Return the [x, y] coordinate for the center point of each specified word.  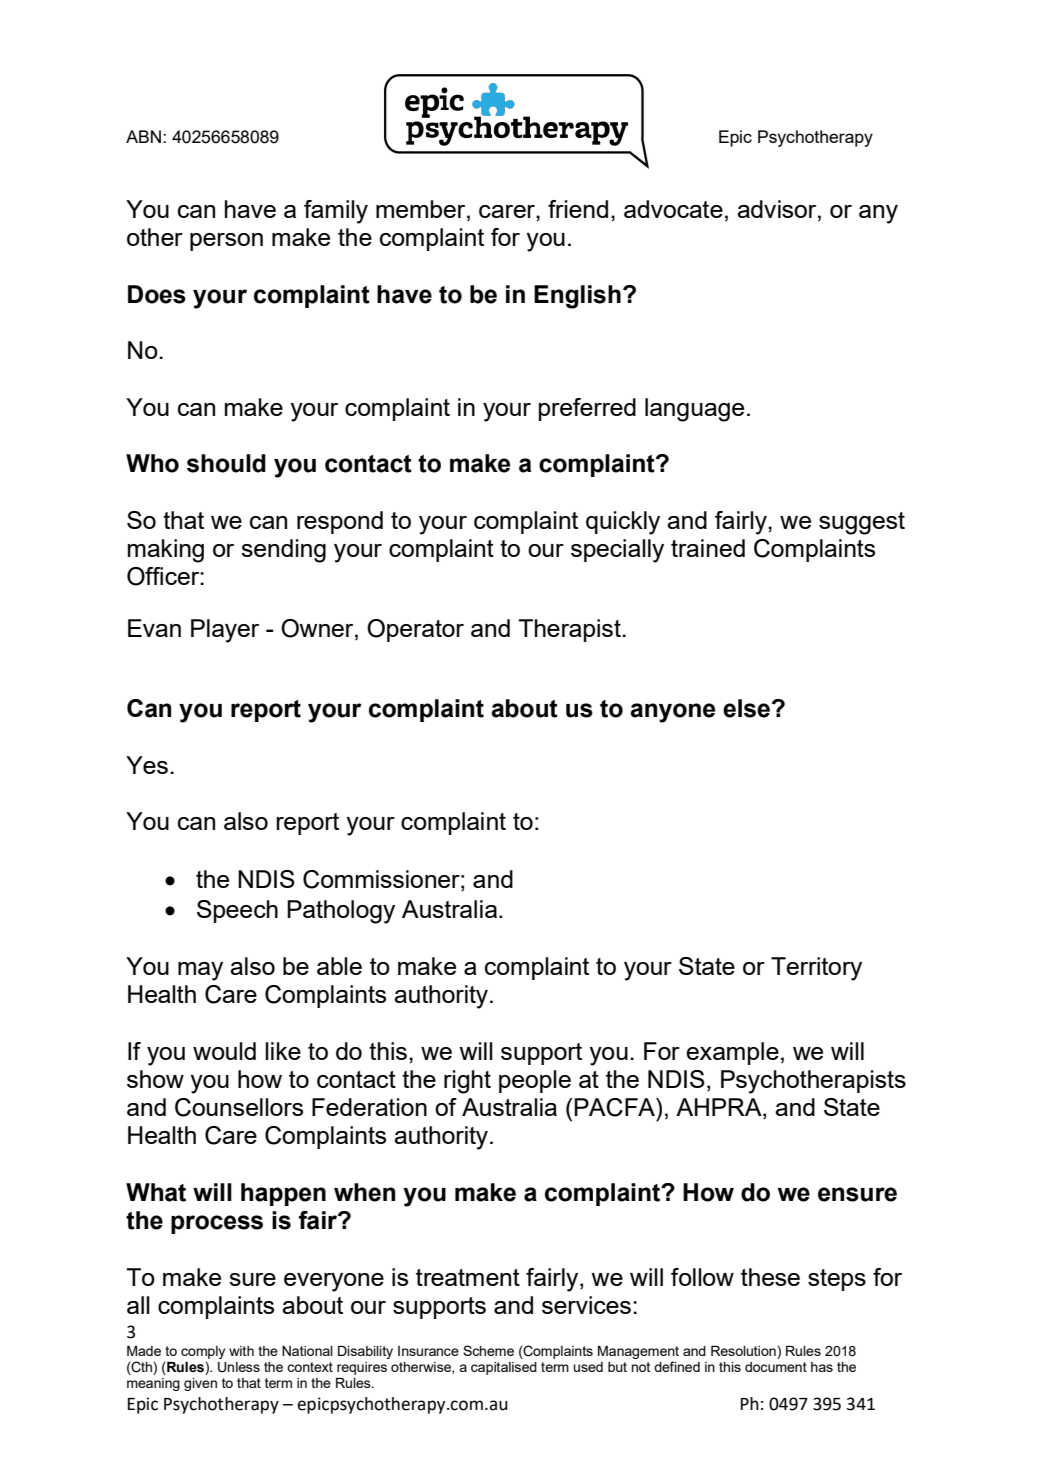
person [226, 242]
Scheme [488, 1350]
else [748, 708]
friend [578, 209]
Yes [147, 765]
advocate [673, 209]
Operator [415, 630]
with [241, 1351]
